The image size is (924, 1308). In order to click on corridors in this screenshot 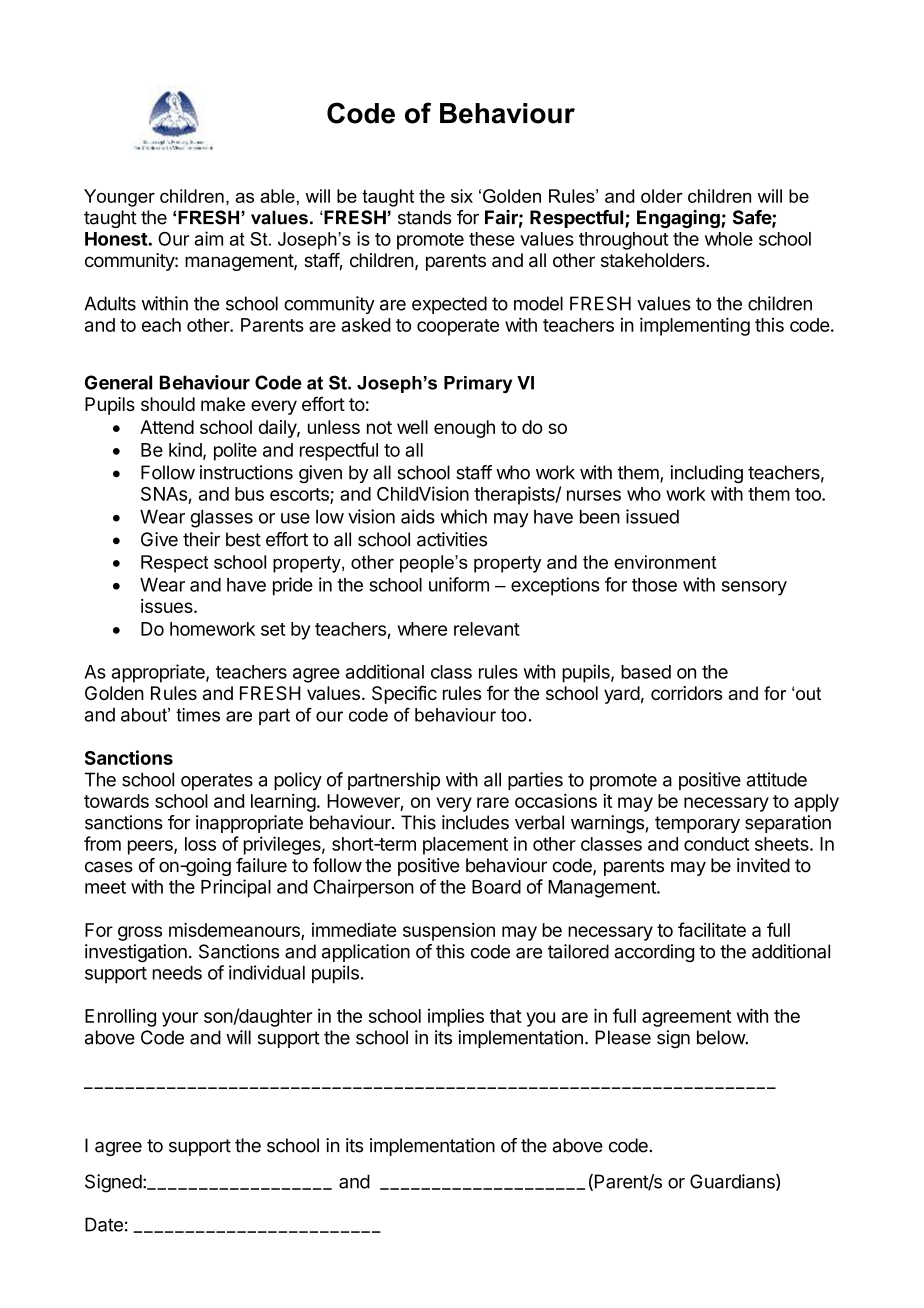, I will do `click(686, 693)`.
